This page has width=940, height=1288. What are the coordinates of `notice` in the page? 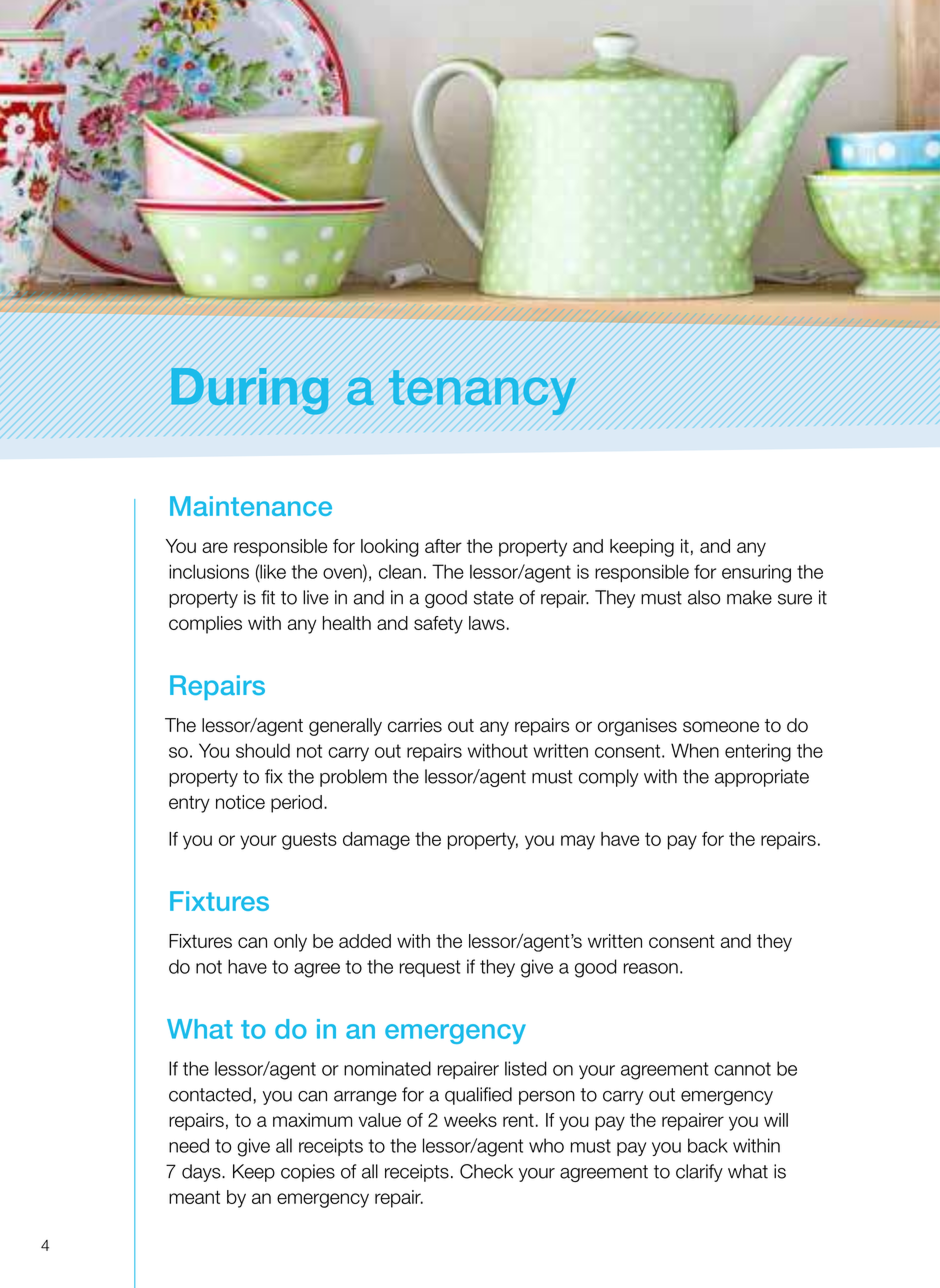 It's located at (240, 802).
